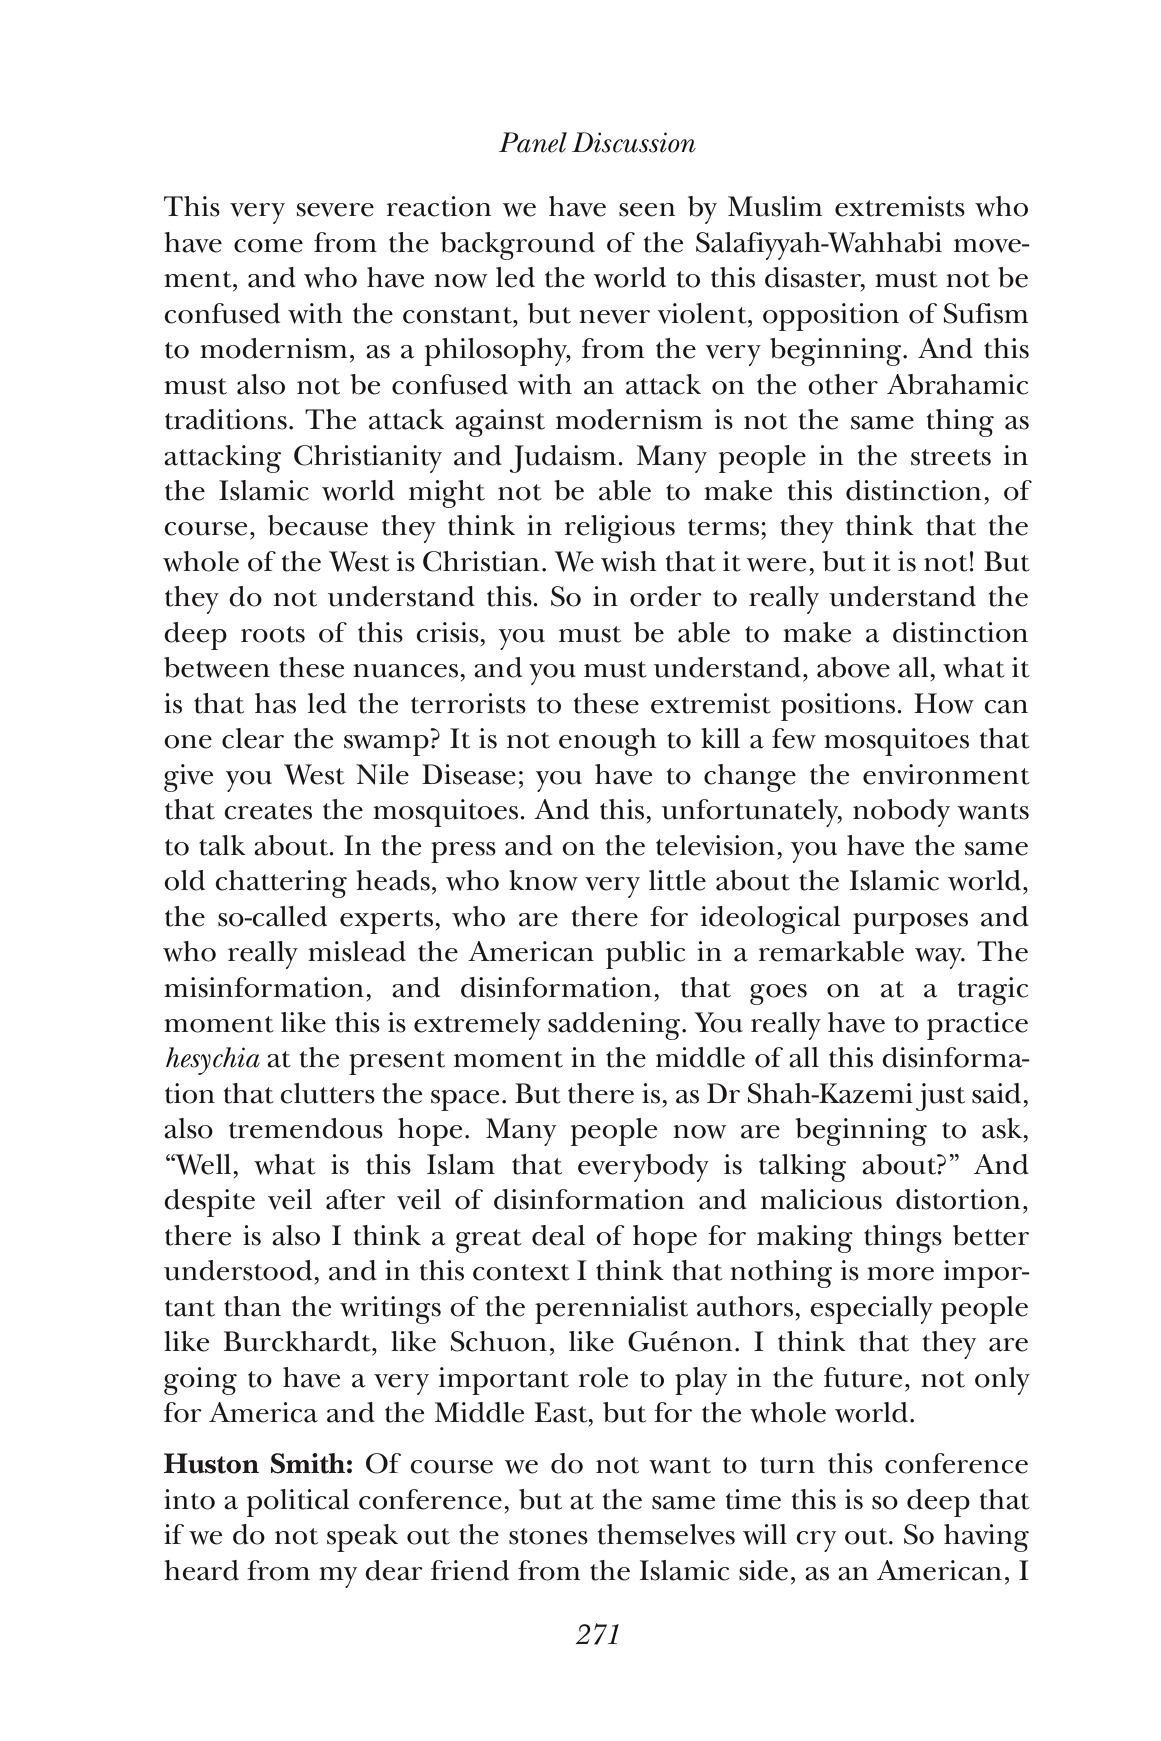  I want to click on Muslim, so click(775, 206).
